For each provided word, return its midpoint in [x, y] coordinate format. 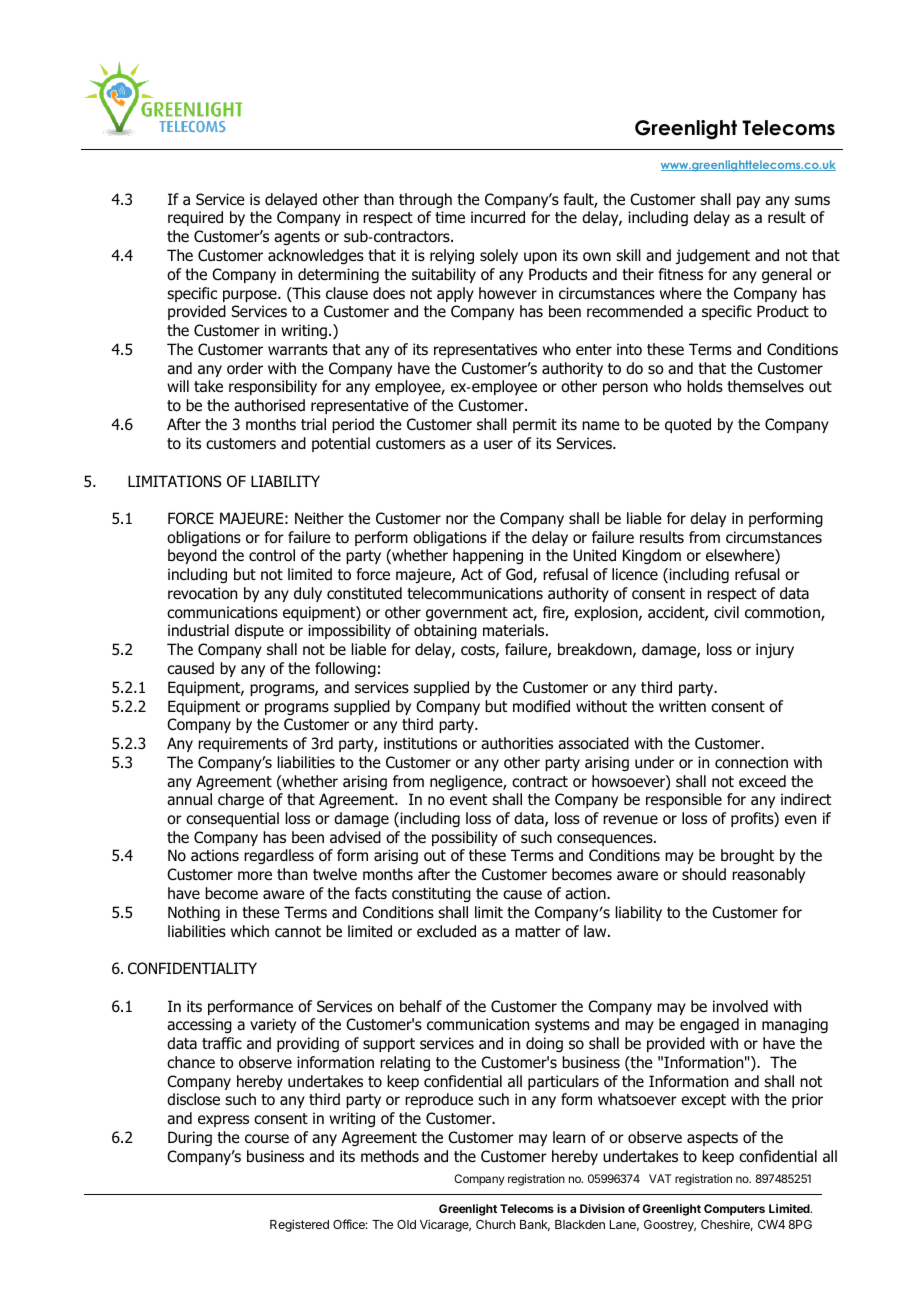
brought [747, 856]
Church [495, 1224]
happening [488, 556]
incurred [498, 217]
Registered [299, 1225]
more [255, 876]
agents [297, 238]
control [272, 555]
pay [748, 202]
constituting [431, 894]
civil [726, 612]
